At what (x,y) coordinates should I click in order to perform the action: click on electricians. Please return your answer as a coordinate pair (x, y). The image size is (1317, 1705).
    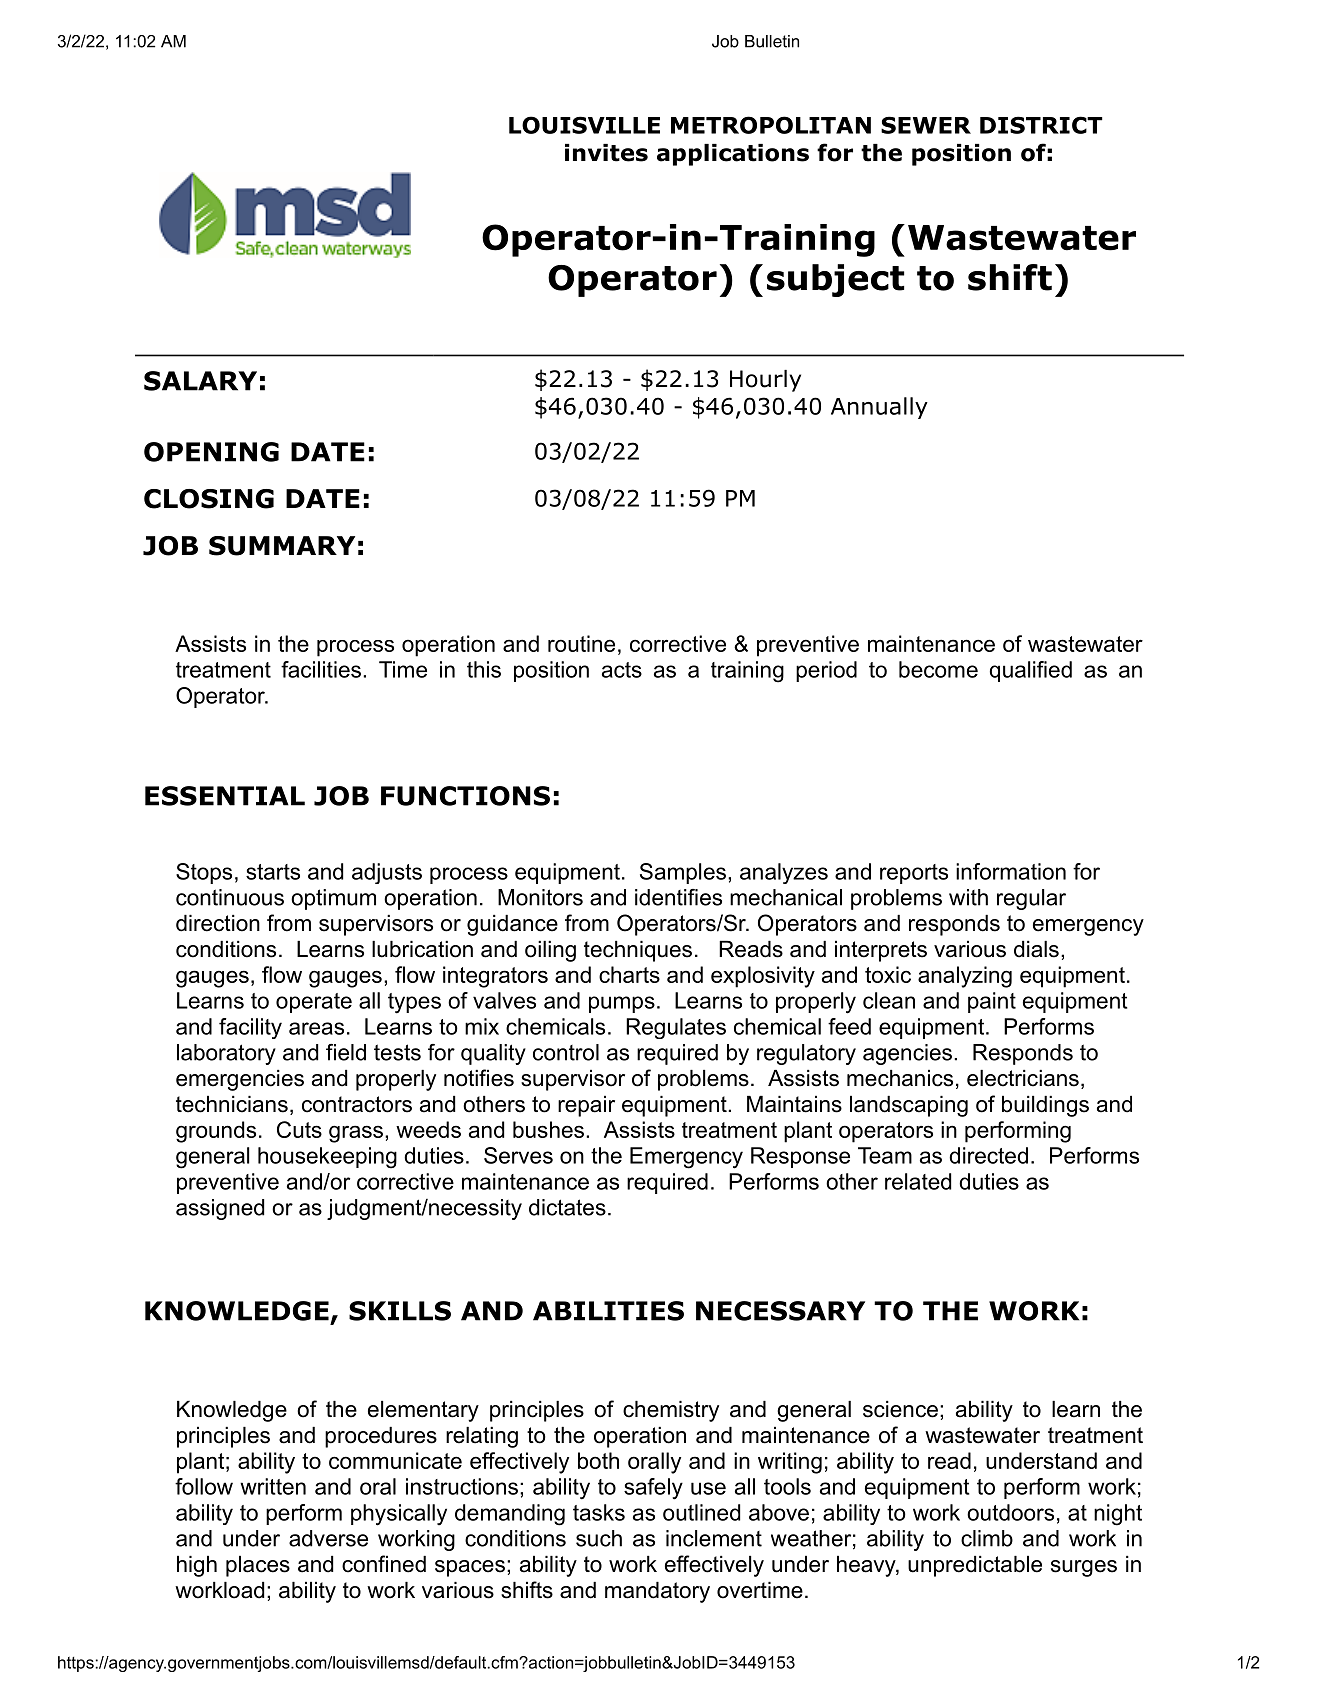
    Looking at the image, I should click on (1023, 1078).
